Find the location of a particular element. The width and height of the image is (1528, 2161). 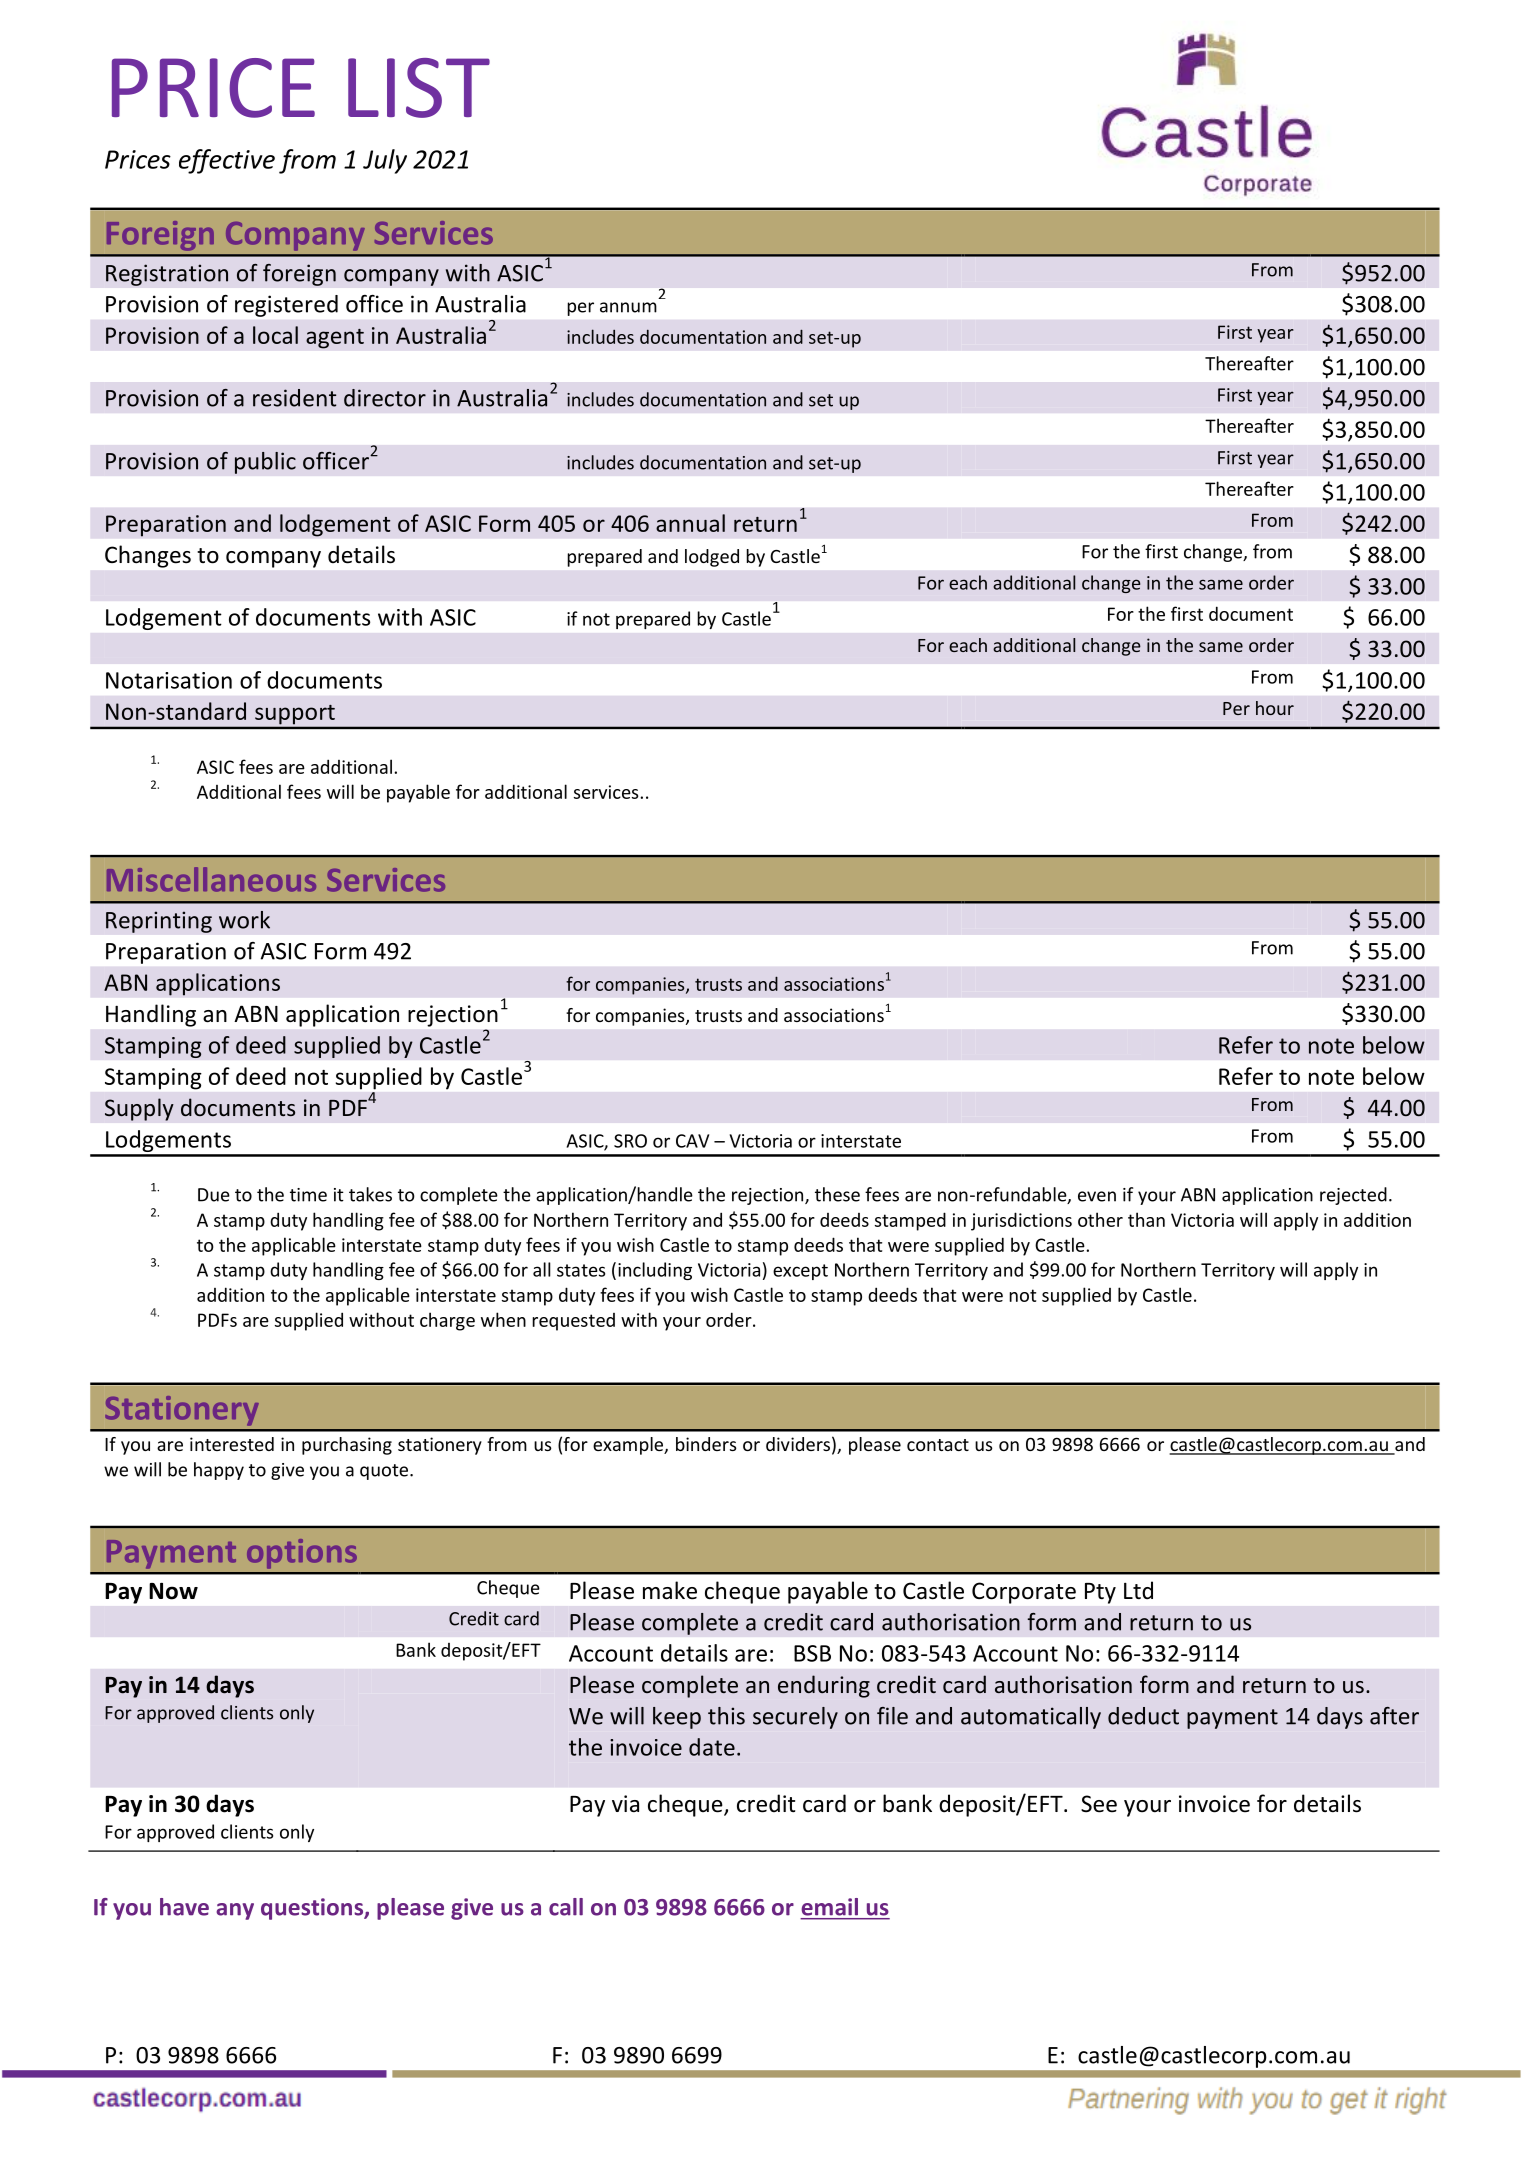

effective is located at coordinates (227, 161).
